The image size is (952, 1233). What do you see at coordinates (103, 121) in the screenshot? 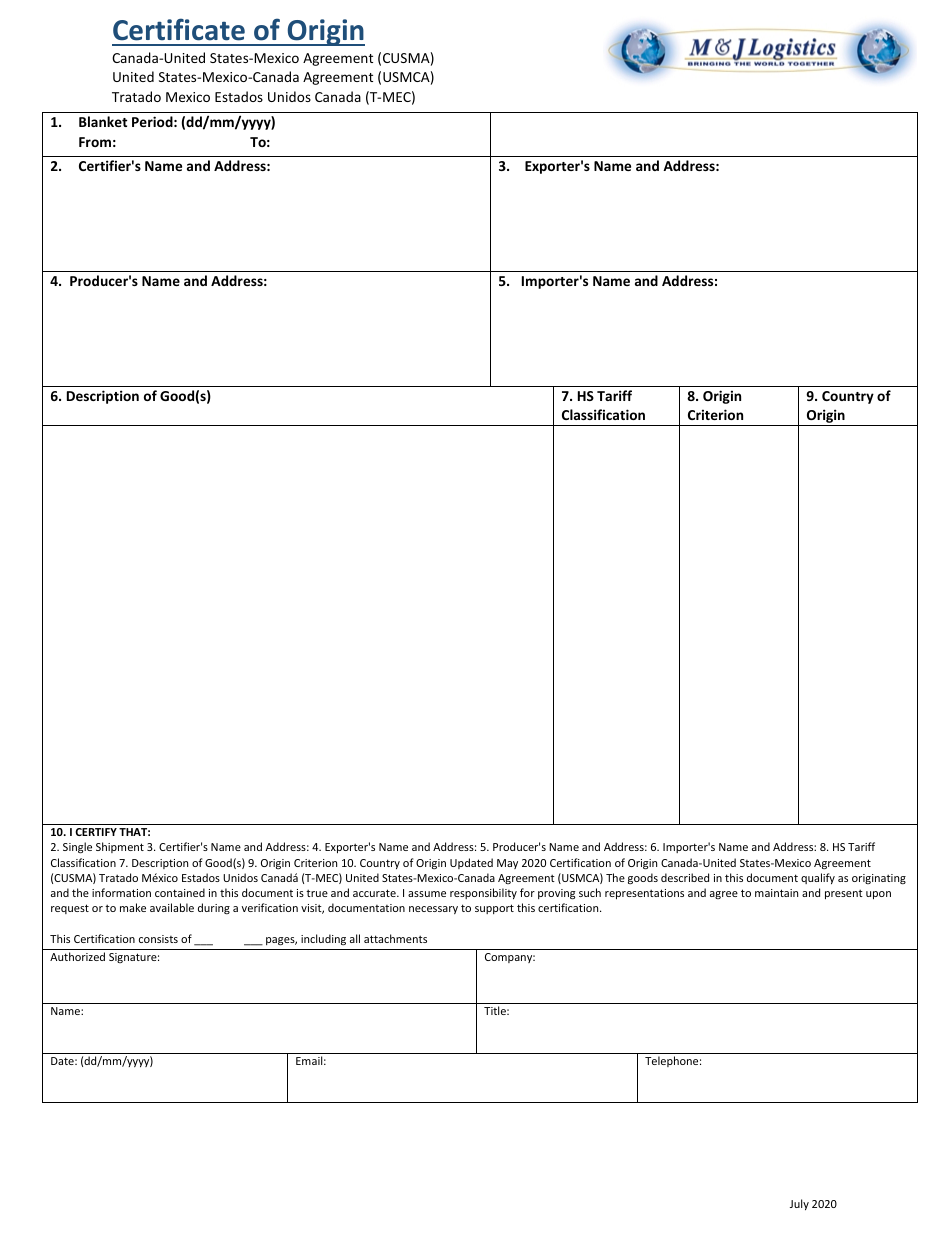
I see `Blanket` at bounding box center [103, 121].
